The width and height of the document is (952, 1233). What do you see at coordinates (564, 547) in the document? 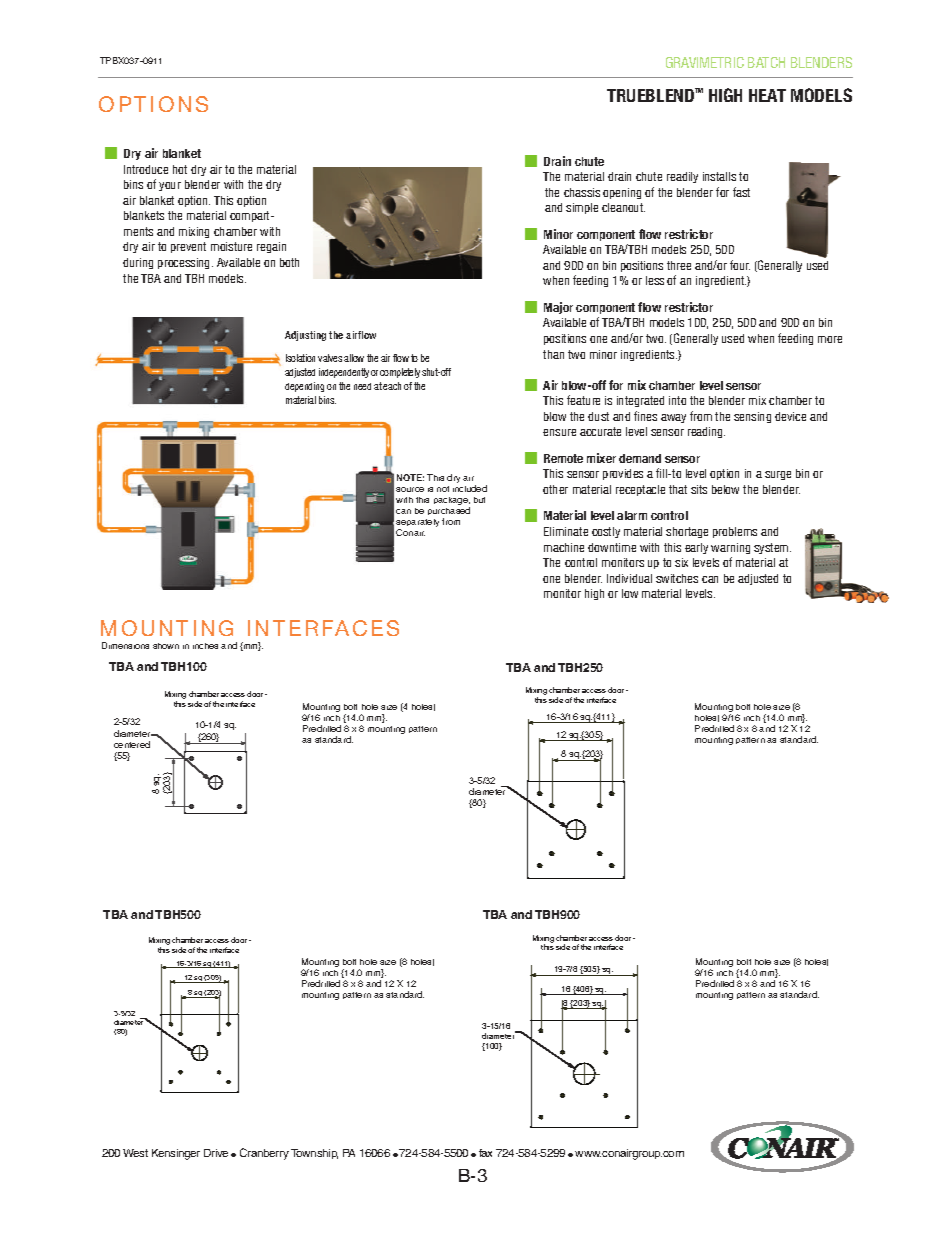
I see `machine` at bounding box center [564, 547].
